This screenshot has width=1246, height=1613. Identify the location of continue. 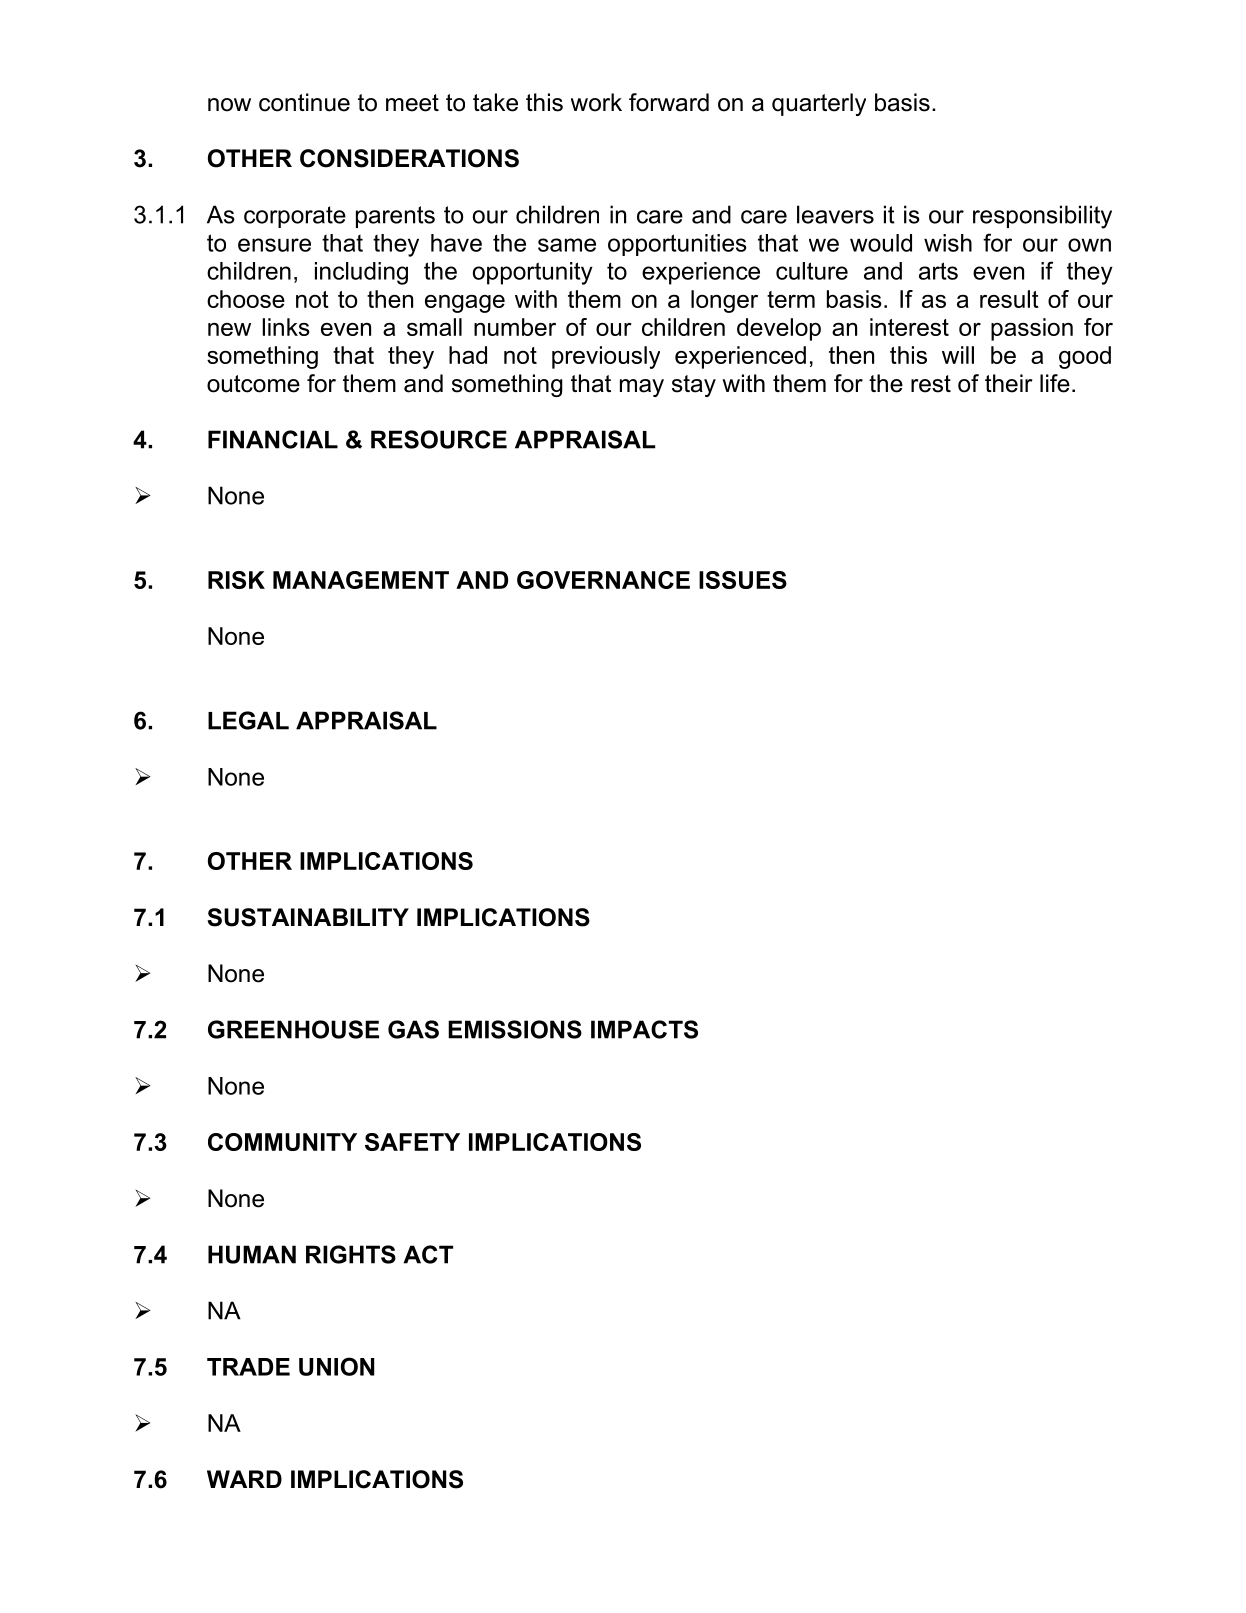
(304, 102).
